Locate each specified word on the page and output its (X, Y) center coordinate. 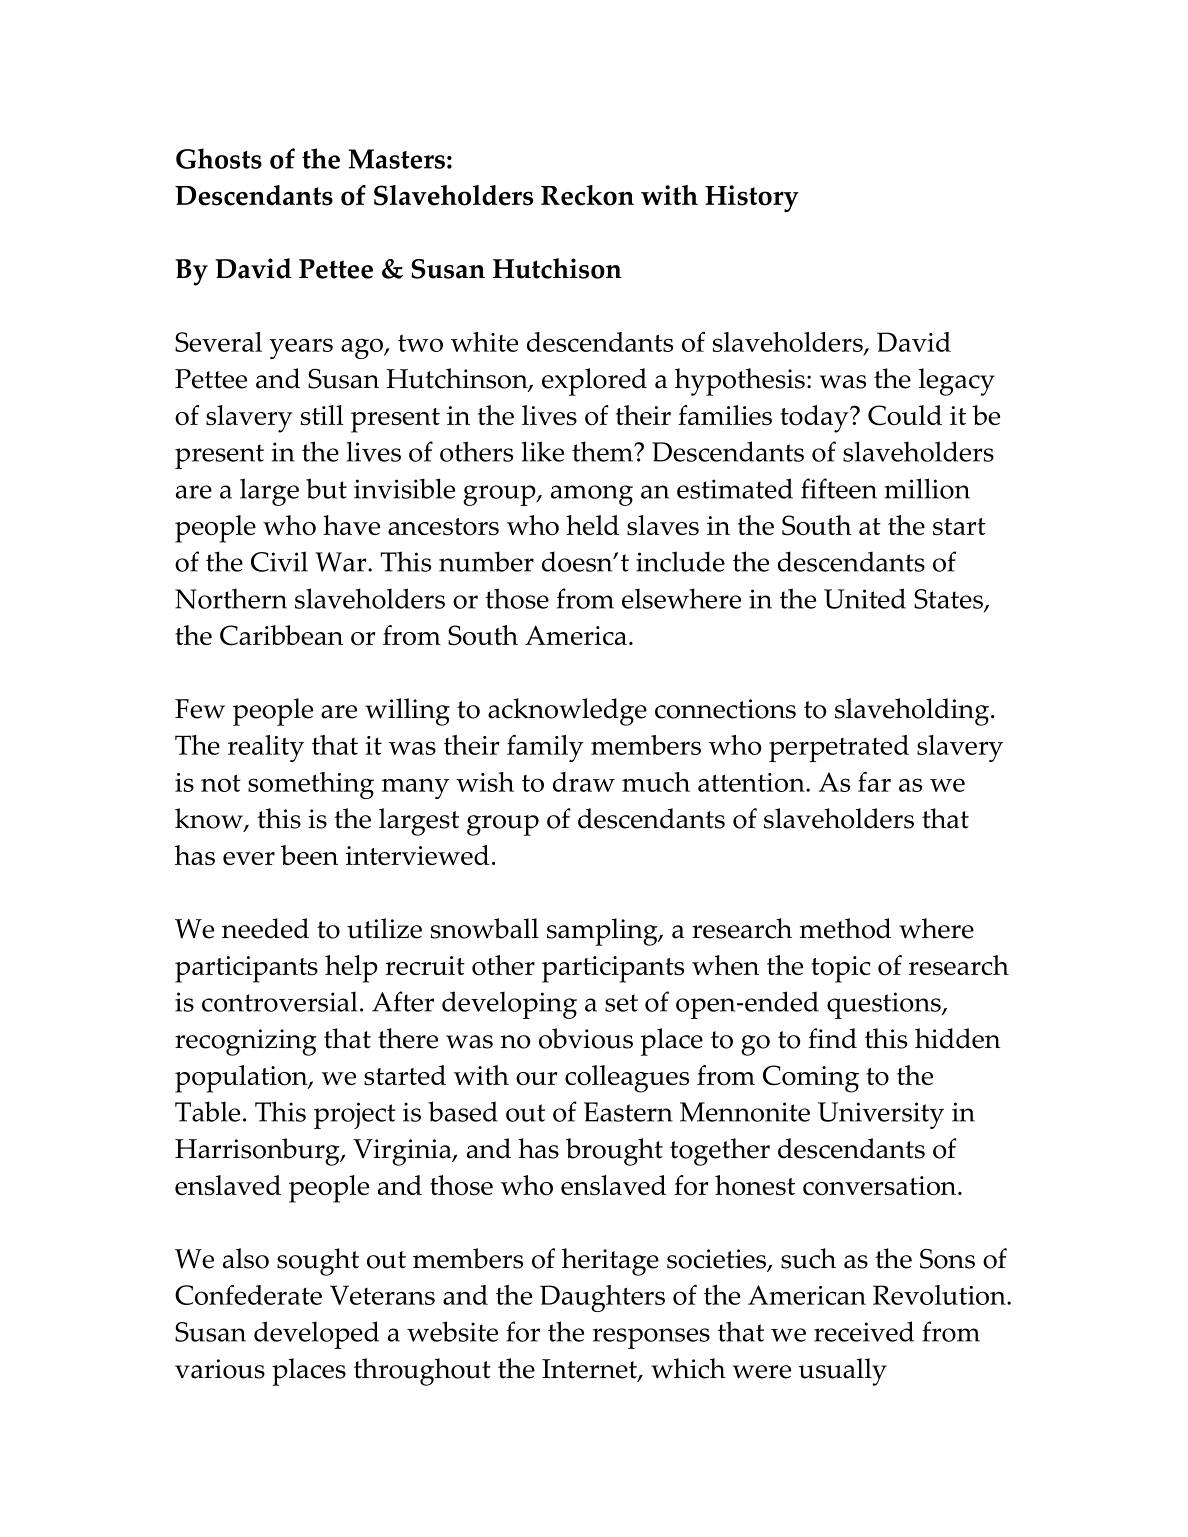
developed (316, 1335)
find (832, 1038)
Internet (590, 1370)
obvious (586, 1038)
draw (584, 782)
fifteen (839, 488)
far (874, 782)
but (326, 488)
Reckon (587, 195)
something (311, 785)
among (592, 495)
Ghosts (219, 158)
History (752, 198)
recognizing (246, 1042)
